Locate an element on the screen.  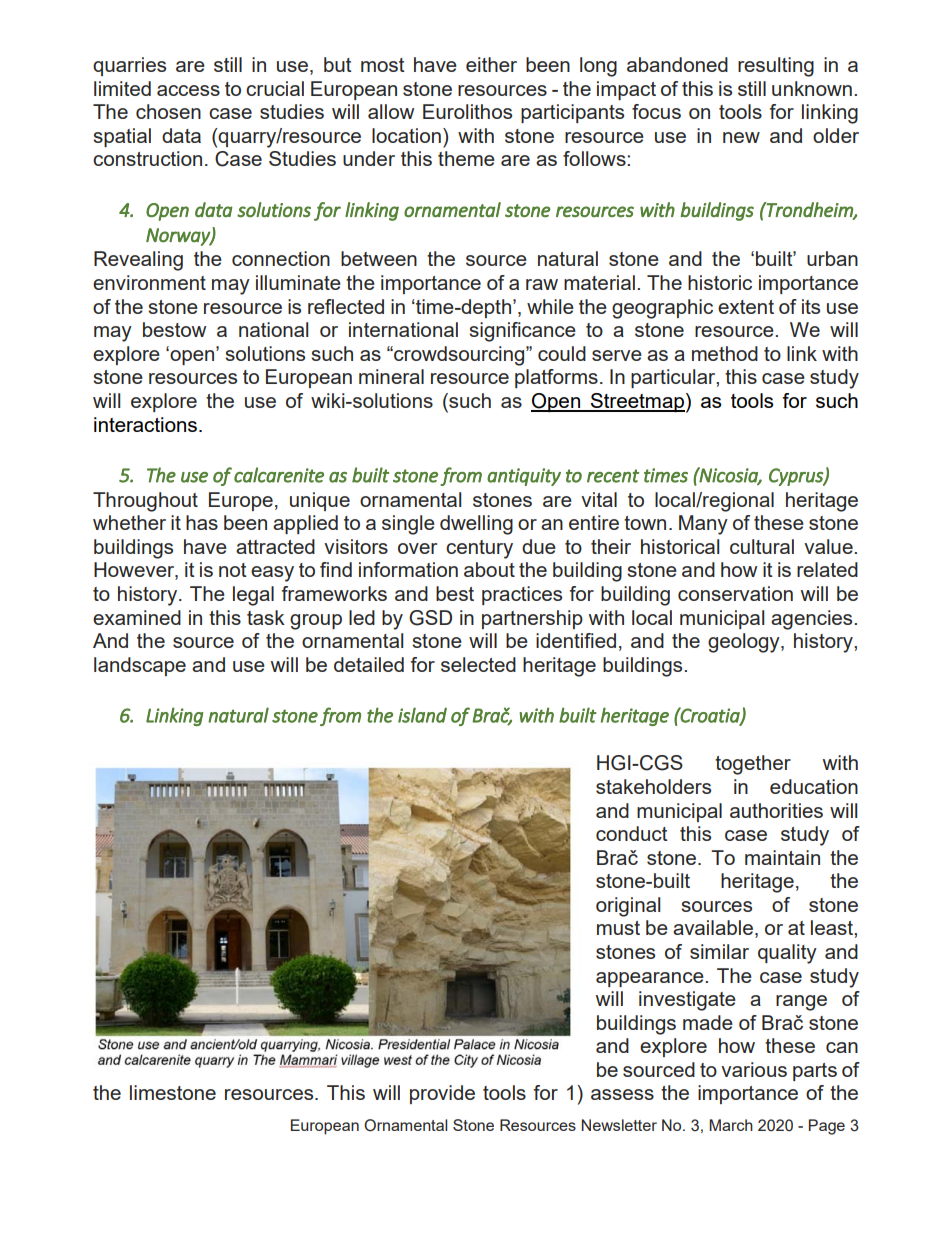
environment is located at coordinates (149, 282).
